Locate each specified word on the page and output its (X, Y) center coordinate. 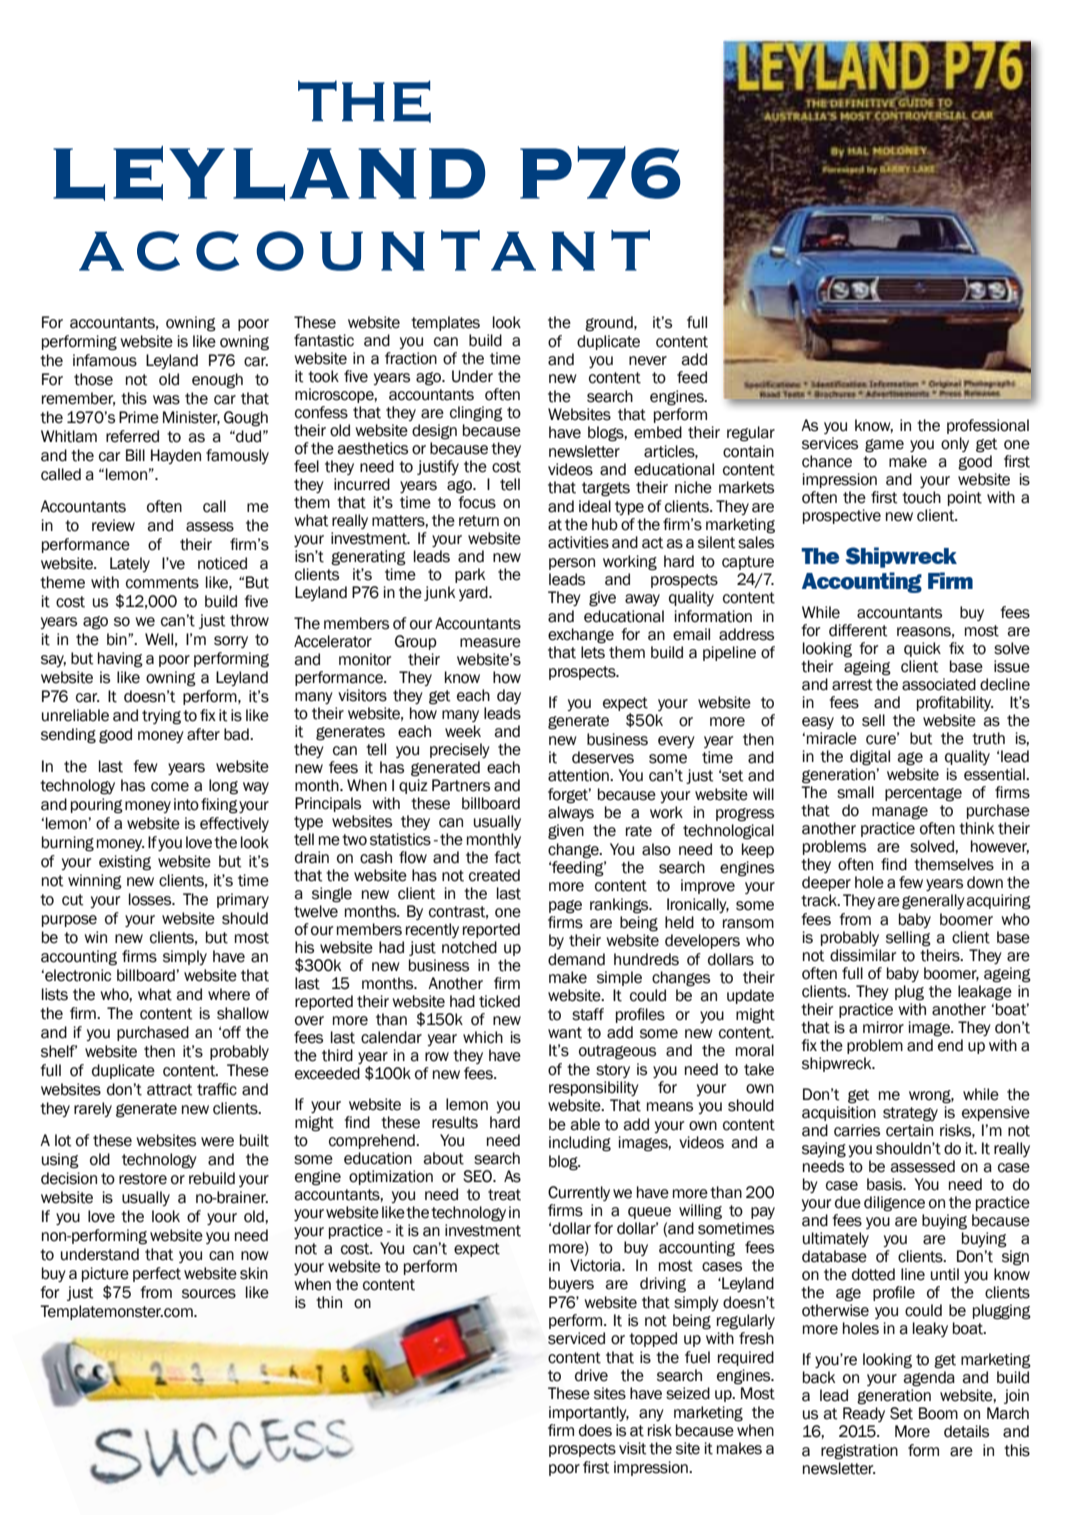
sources (209, 1294)
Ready (864, 1414)
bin (118, 639)
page (565, 907)
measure (490, 643)
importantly (589, 1413)
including (580, 1144)
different (858, 630)
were (217, 1142)
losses (151, 899)
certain (909, 1130)
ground (610, 324)
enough (217, 381)
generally (933, 902)
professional (988, 426)
